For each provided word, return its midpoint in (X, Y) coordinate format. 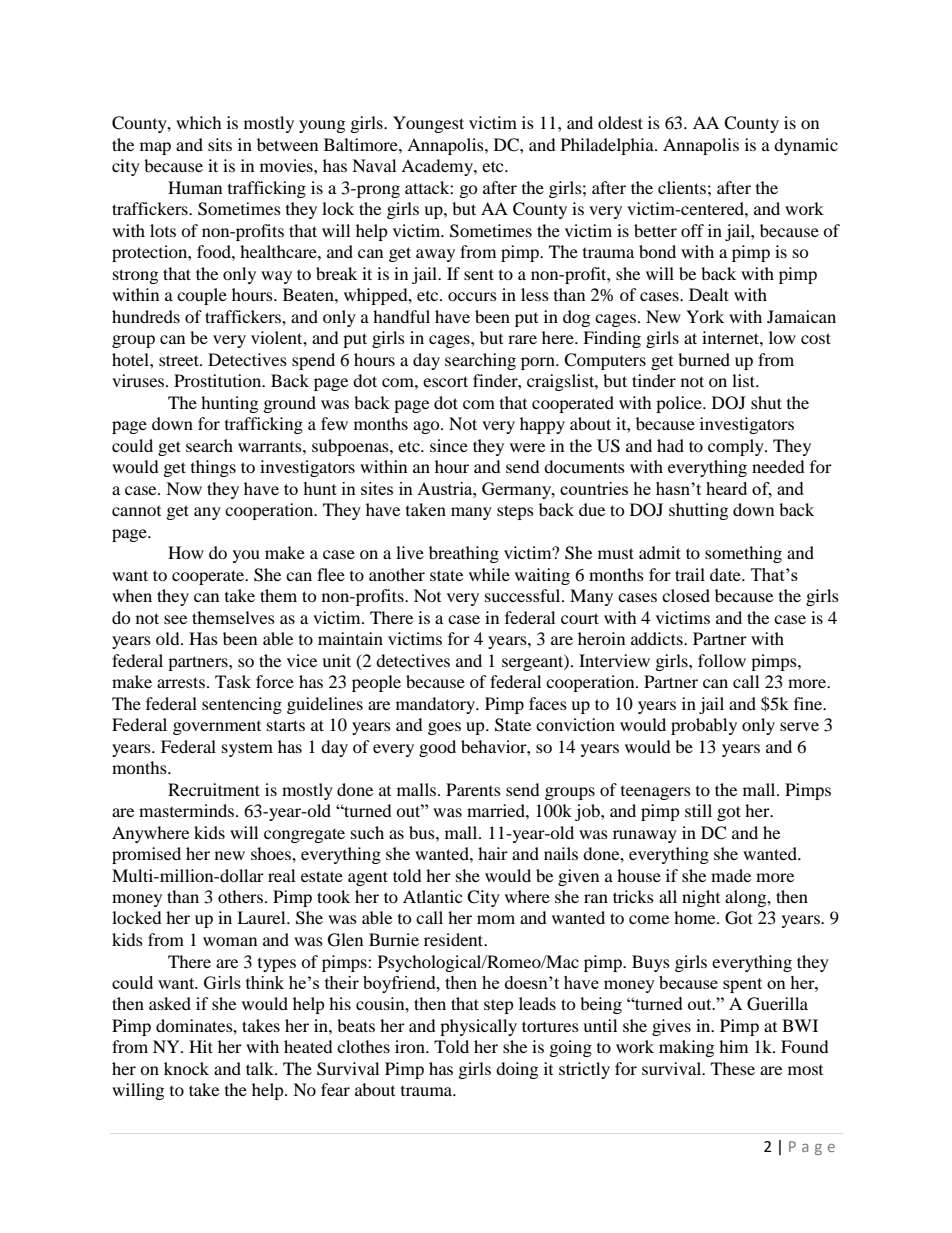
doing (517, 1070)
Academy (438, 167)
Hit (201, 1046)
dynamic (806, 146)
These (733, 1068)
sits (220, 144)
